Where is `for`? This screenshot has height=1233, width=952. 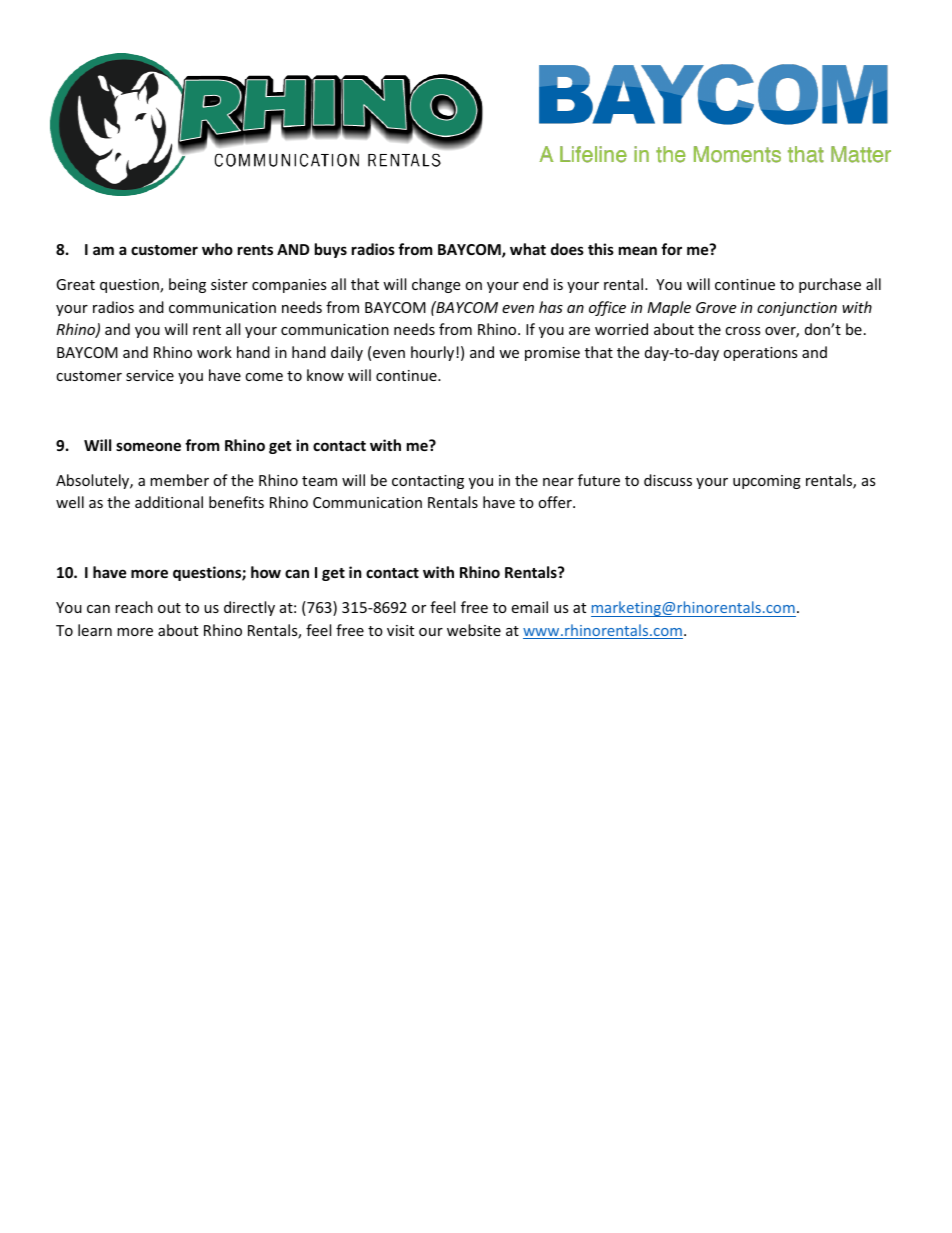
for is located at coordinates (671, 249).
